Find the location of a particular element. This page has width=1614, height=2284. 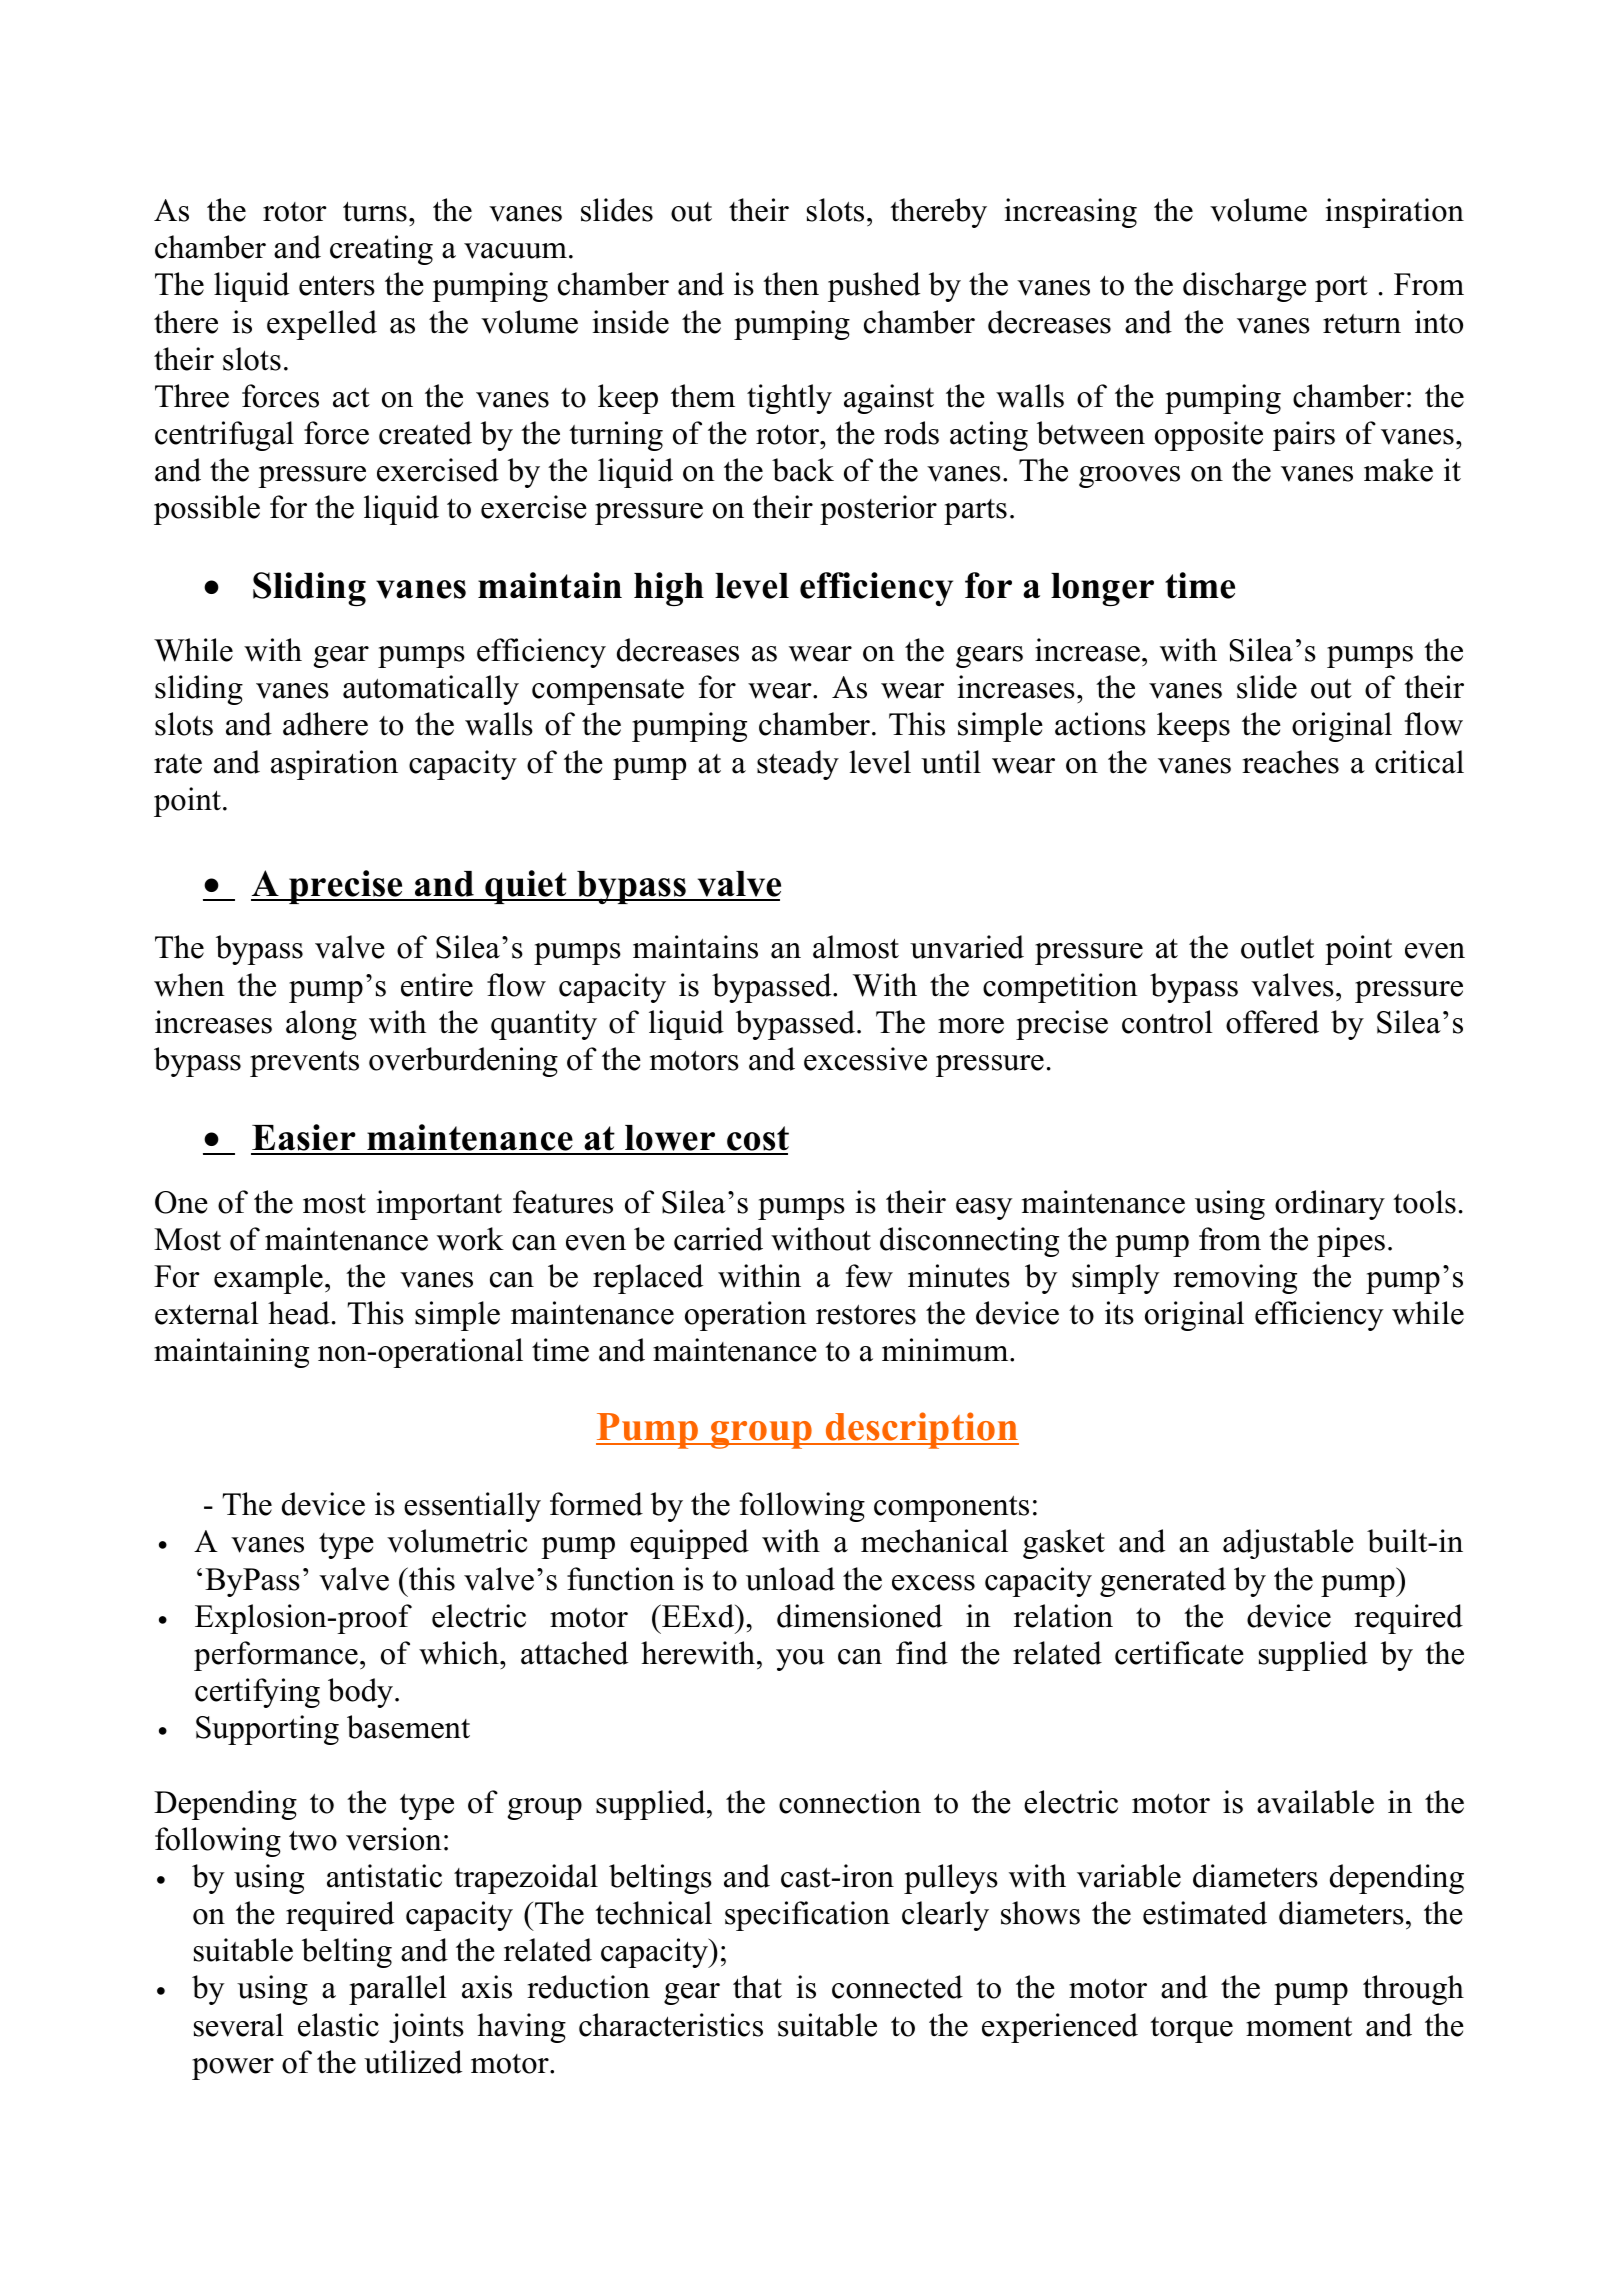

ordinary is located at coordinates (1330, 1205).
